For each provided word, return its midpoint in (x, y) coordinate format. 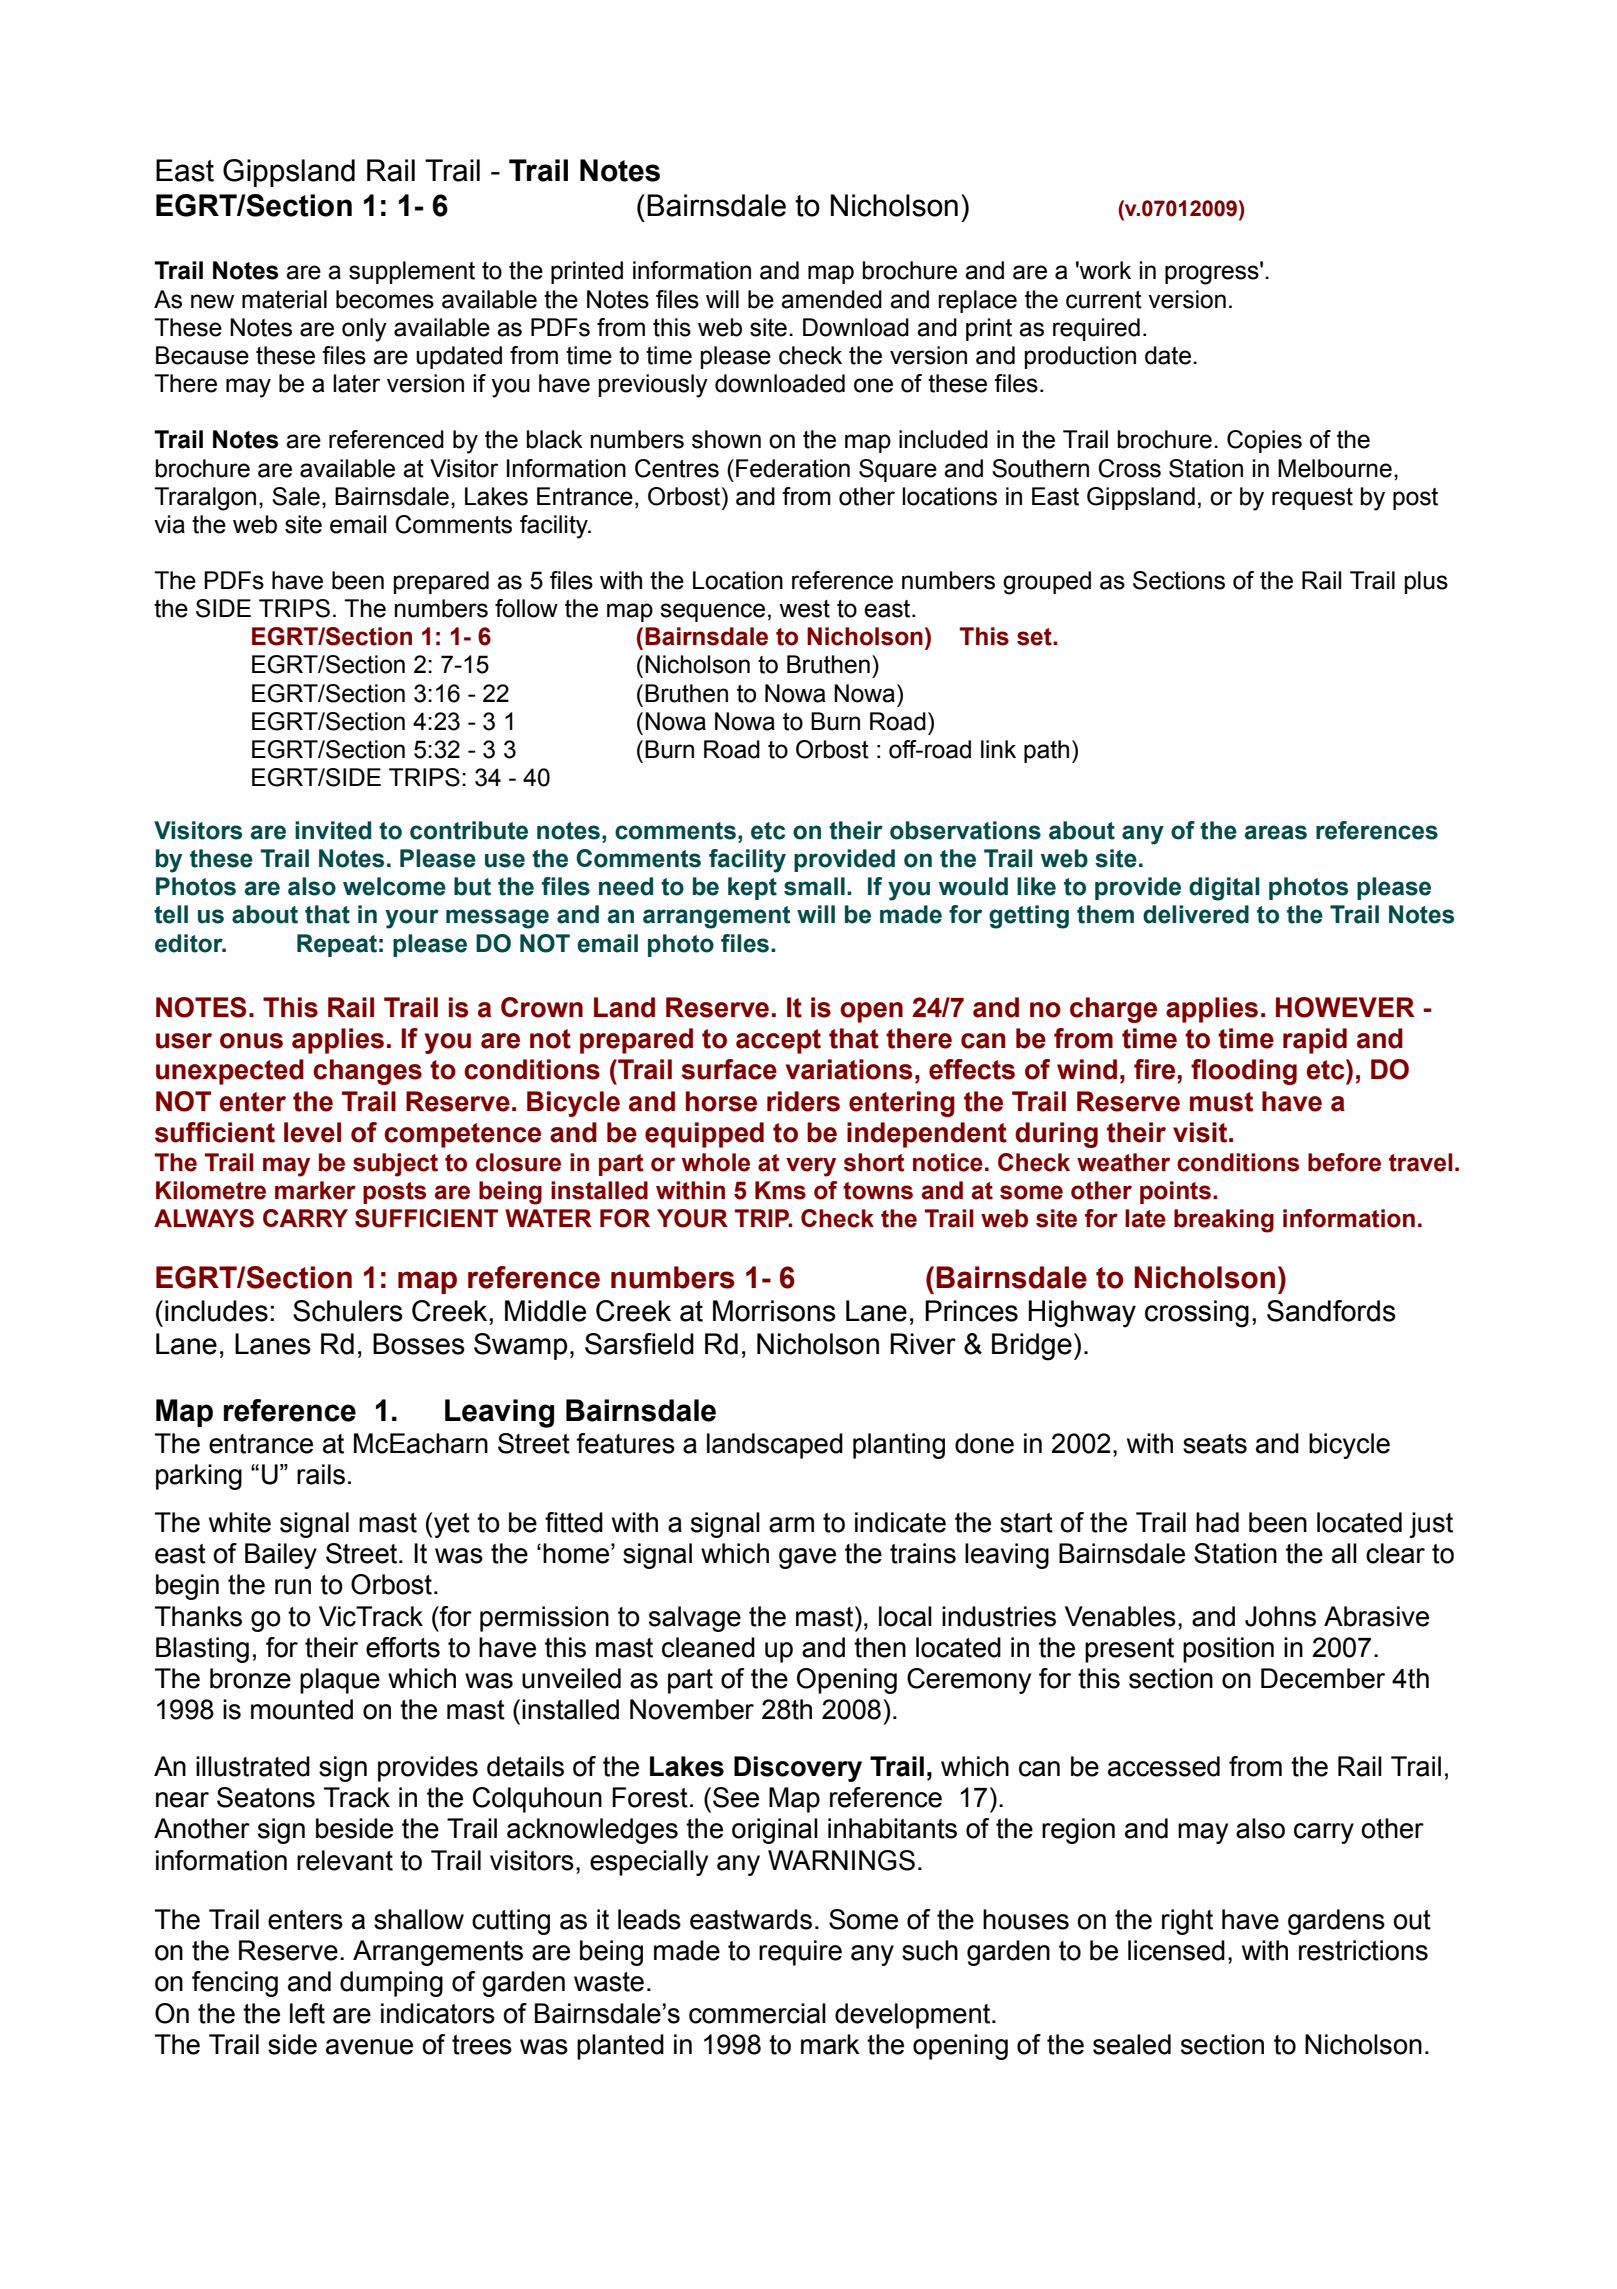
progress (1213, 274)
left (307, 2013)
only (364, 330)
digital (1224, 889)
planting (899, 1446)
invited (333, 830)
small (814, 886)
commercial (757, 2013)
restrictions (1363, 1950)
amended (831, 299)
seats (1215, 1444)
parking (199, 1477)
